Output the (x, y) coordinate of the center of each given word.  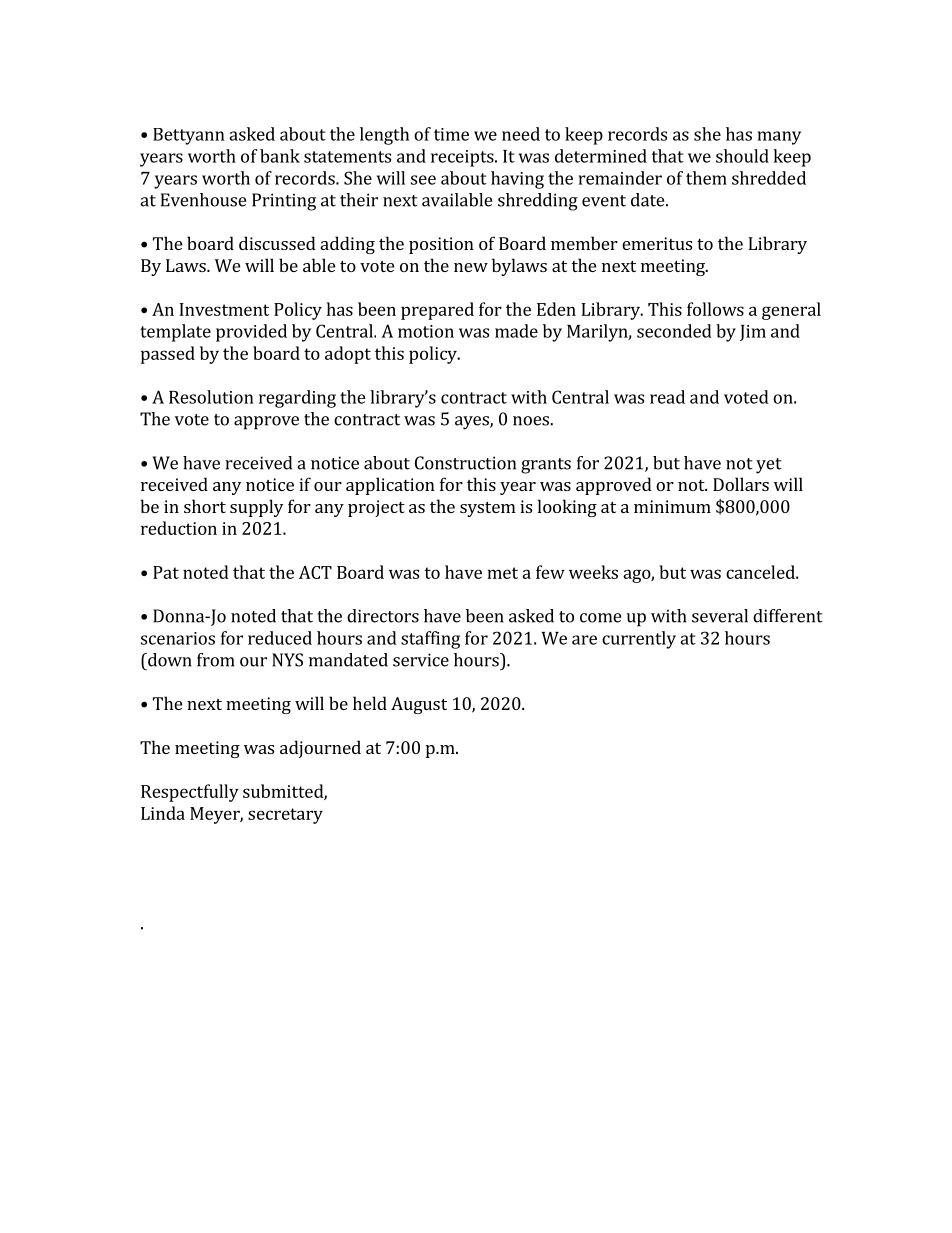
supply (256, 508)
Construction (465, 463)
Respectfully (190, 793)
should (742, 156)
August (419, 705)
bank (280, 156)
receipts (463, 158)
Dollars (741, 484)
